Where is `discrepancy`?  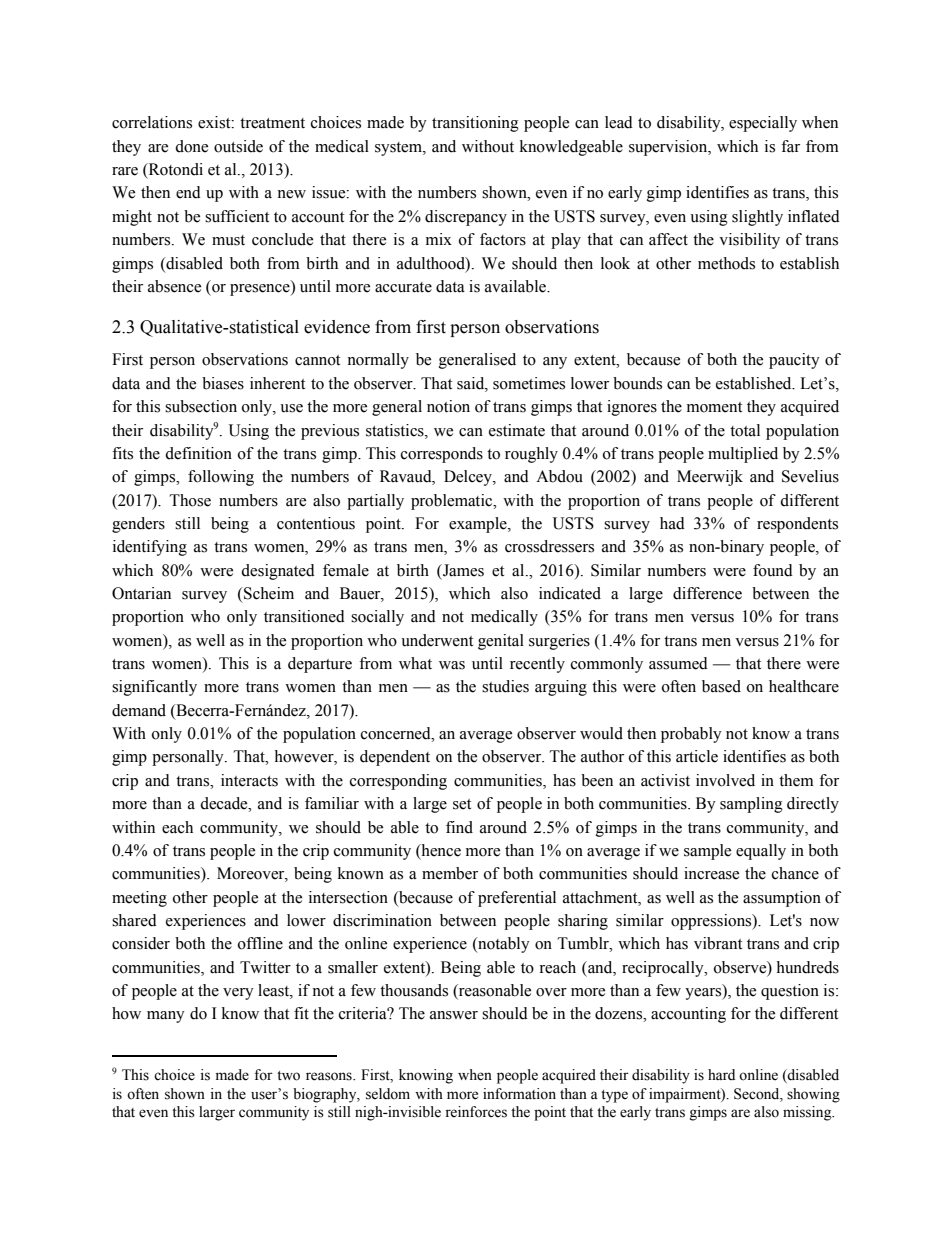 discrepancy is located at coordinates (466, 218).
